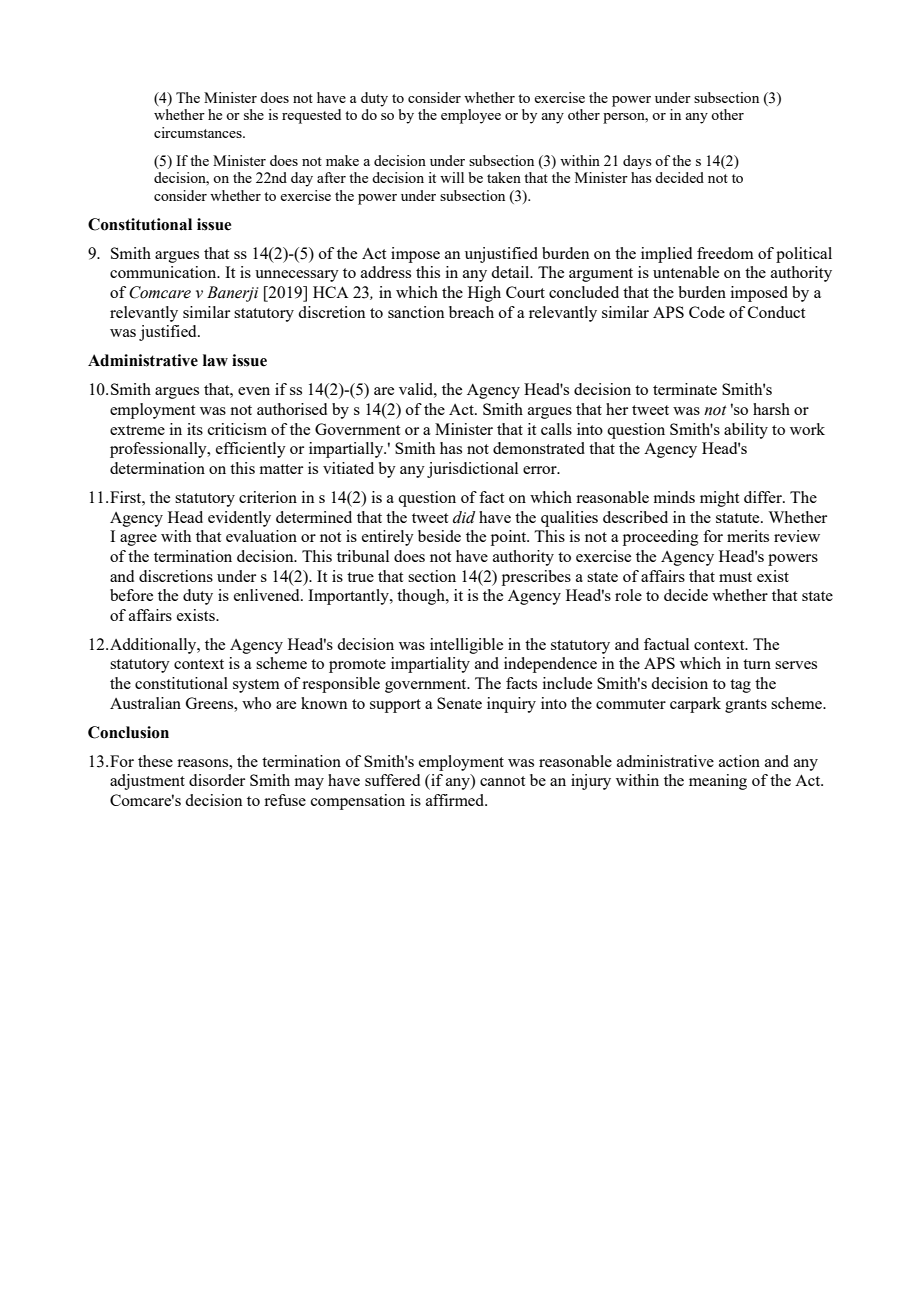  I want to click on employee, so click(471, 116).
